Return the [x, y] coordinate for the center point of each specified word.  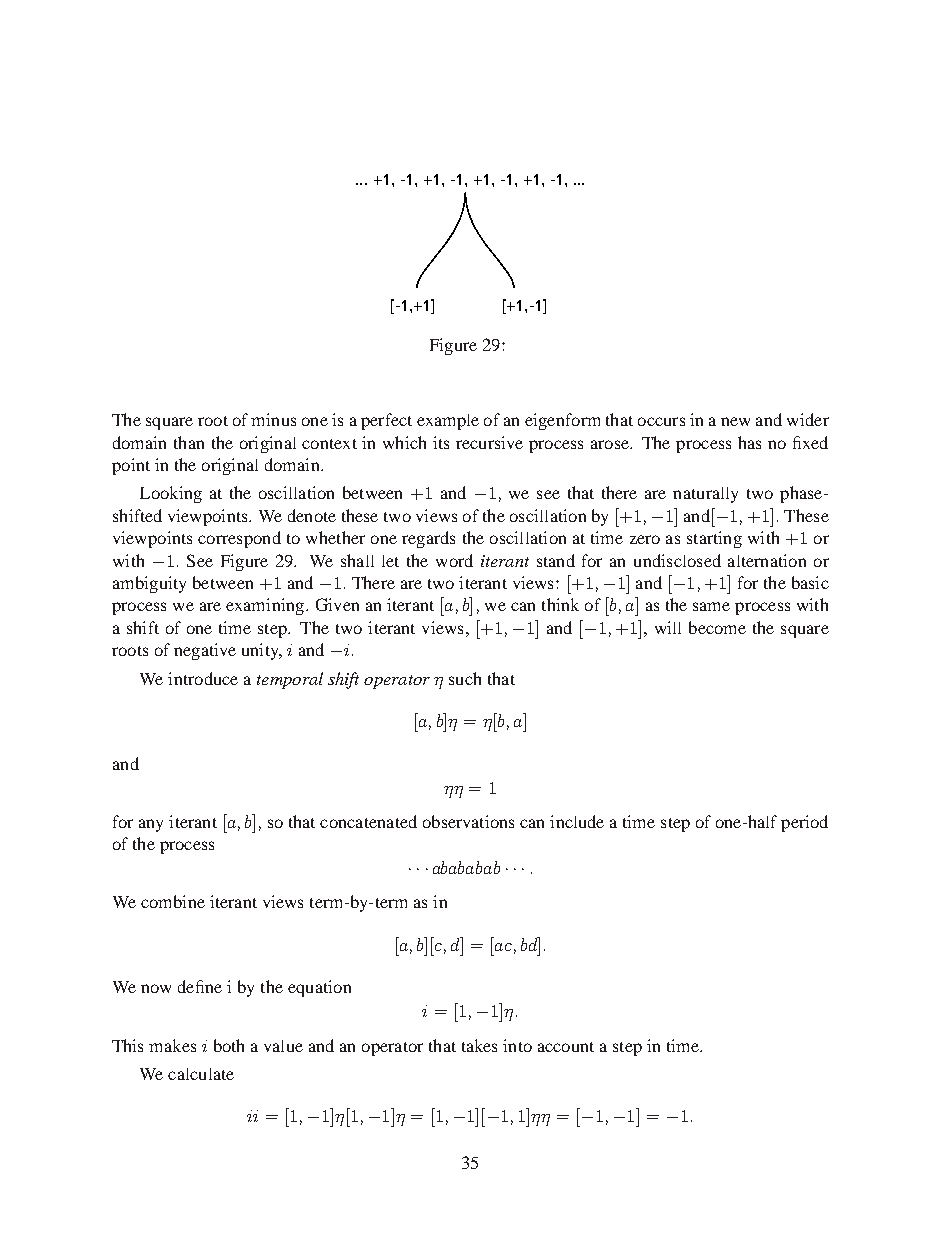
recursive [489, 442]
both [229, 1045]
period [804, 823]
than [189, 442]
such [465, 678]
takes [479, 1045]
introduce [203, 678]
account [566, 1047]
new [735, 421]
